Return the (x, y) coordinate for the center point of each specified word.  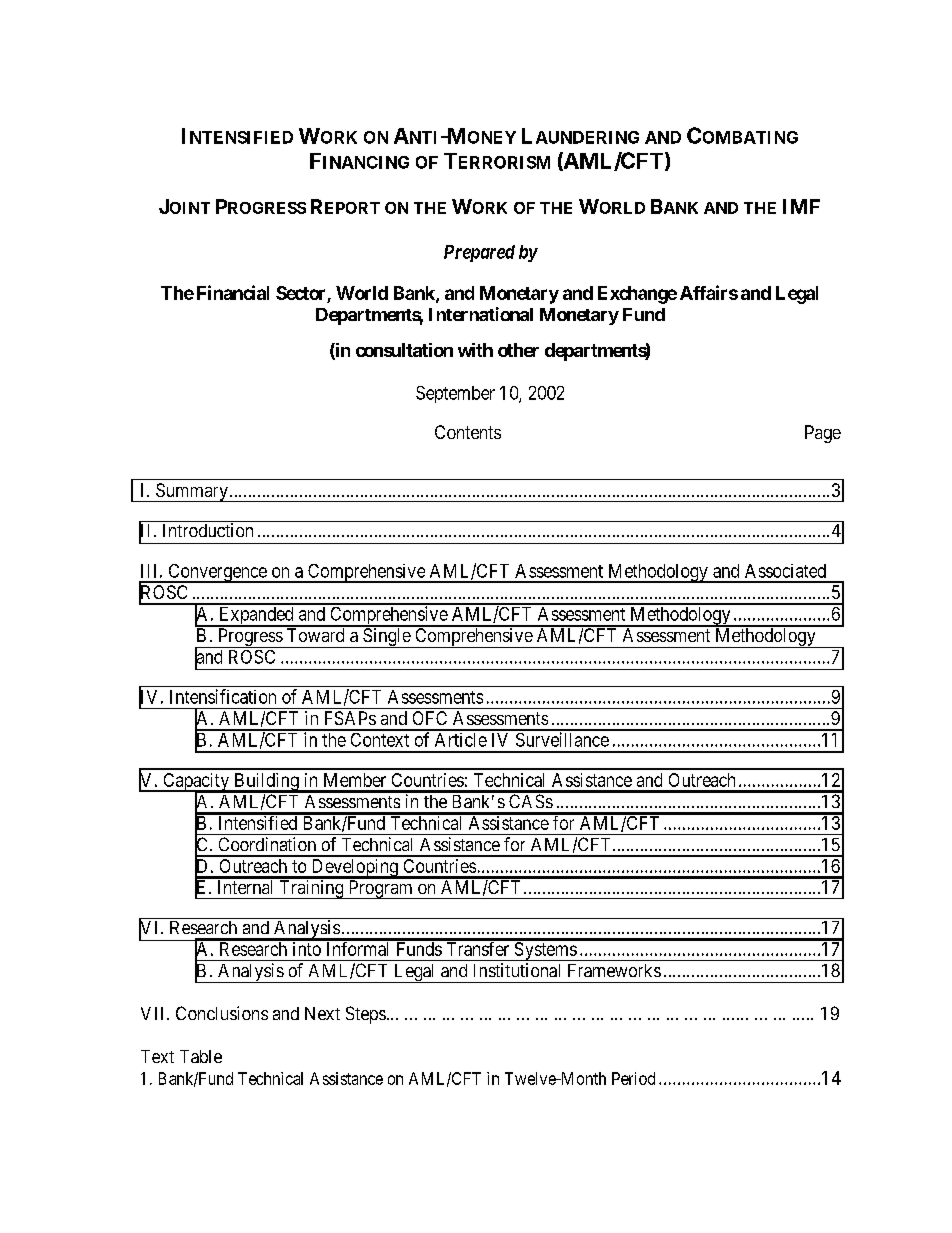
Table (201, 1056)
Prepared (479, 253)
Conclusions (222, 1013)
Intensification (223, 696)
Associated (785, 571)
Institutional (517, 970)
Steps (366, 1015)
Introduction (208, 530)
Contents (468, 432)
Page (823, 434)
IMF (801, 206)
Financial (233, 292)
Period (633, 1078)
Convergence (217, 573)
